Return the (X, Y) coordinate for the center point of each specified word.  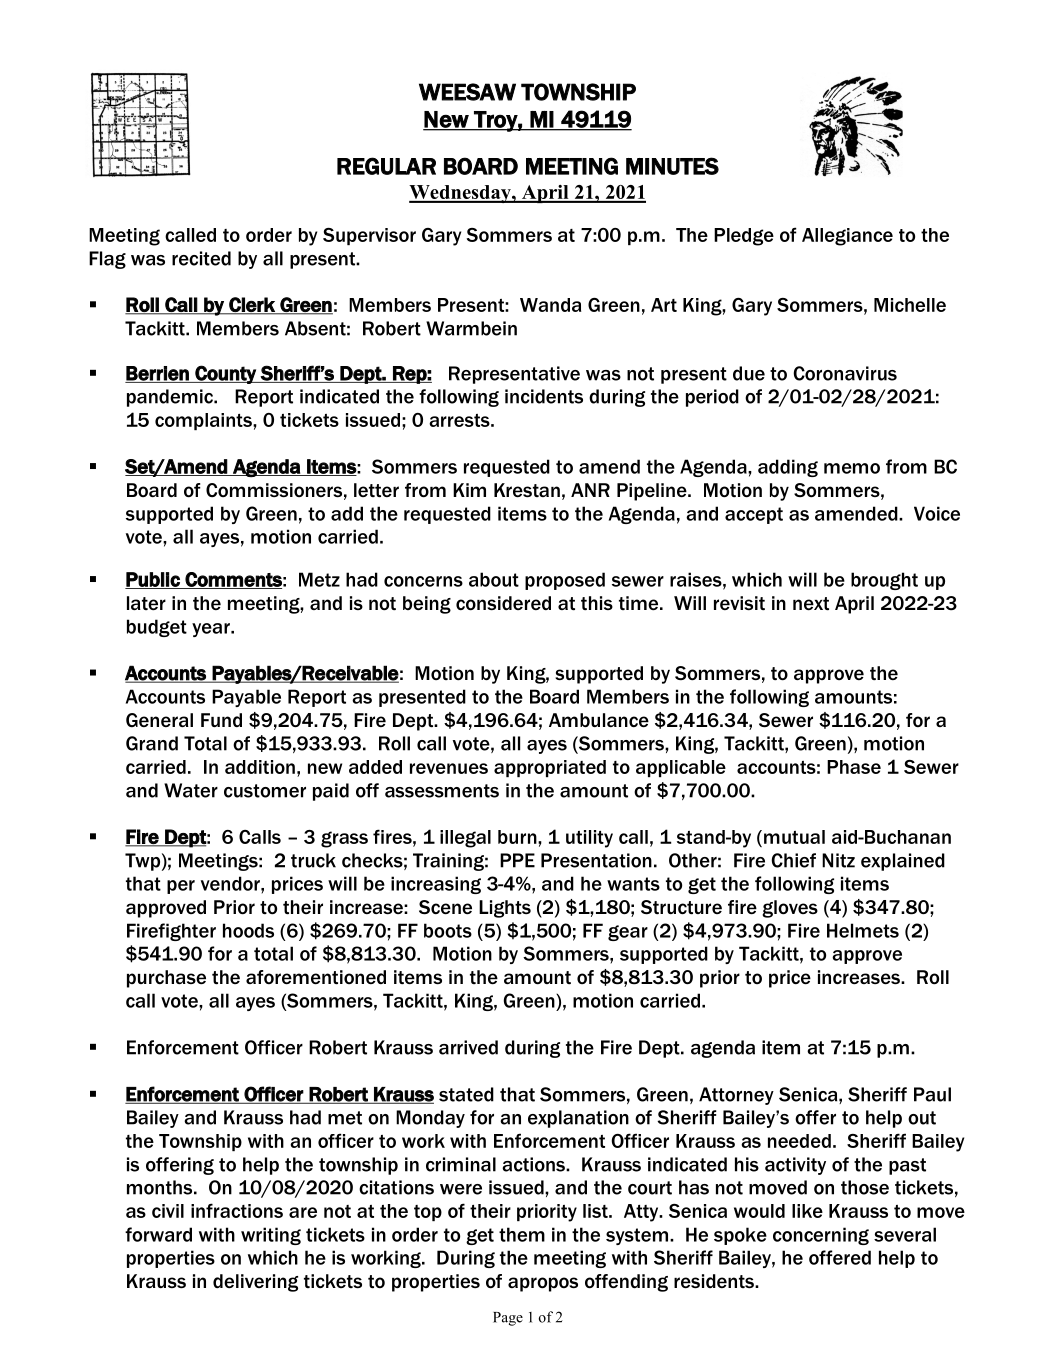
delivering (255, 1283)
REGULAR (386, 166)
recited (201, 258)
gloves (790, 909)
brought (884, 581)
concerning (821, 1236)
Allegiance (847, 237)
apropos (543, 1284)
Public (153, 580)
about (494, 579)
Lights (505, 909)
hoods (248, 930)
